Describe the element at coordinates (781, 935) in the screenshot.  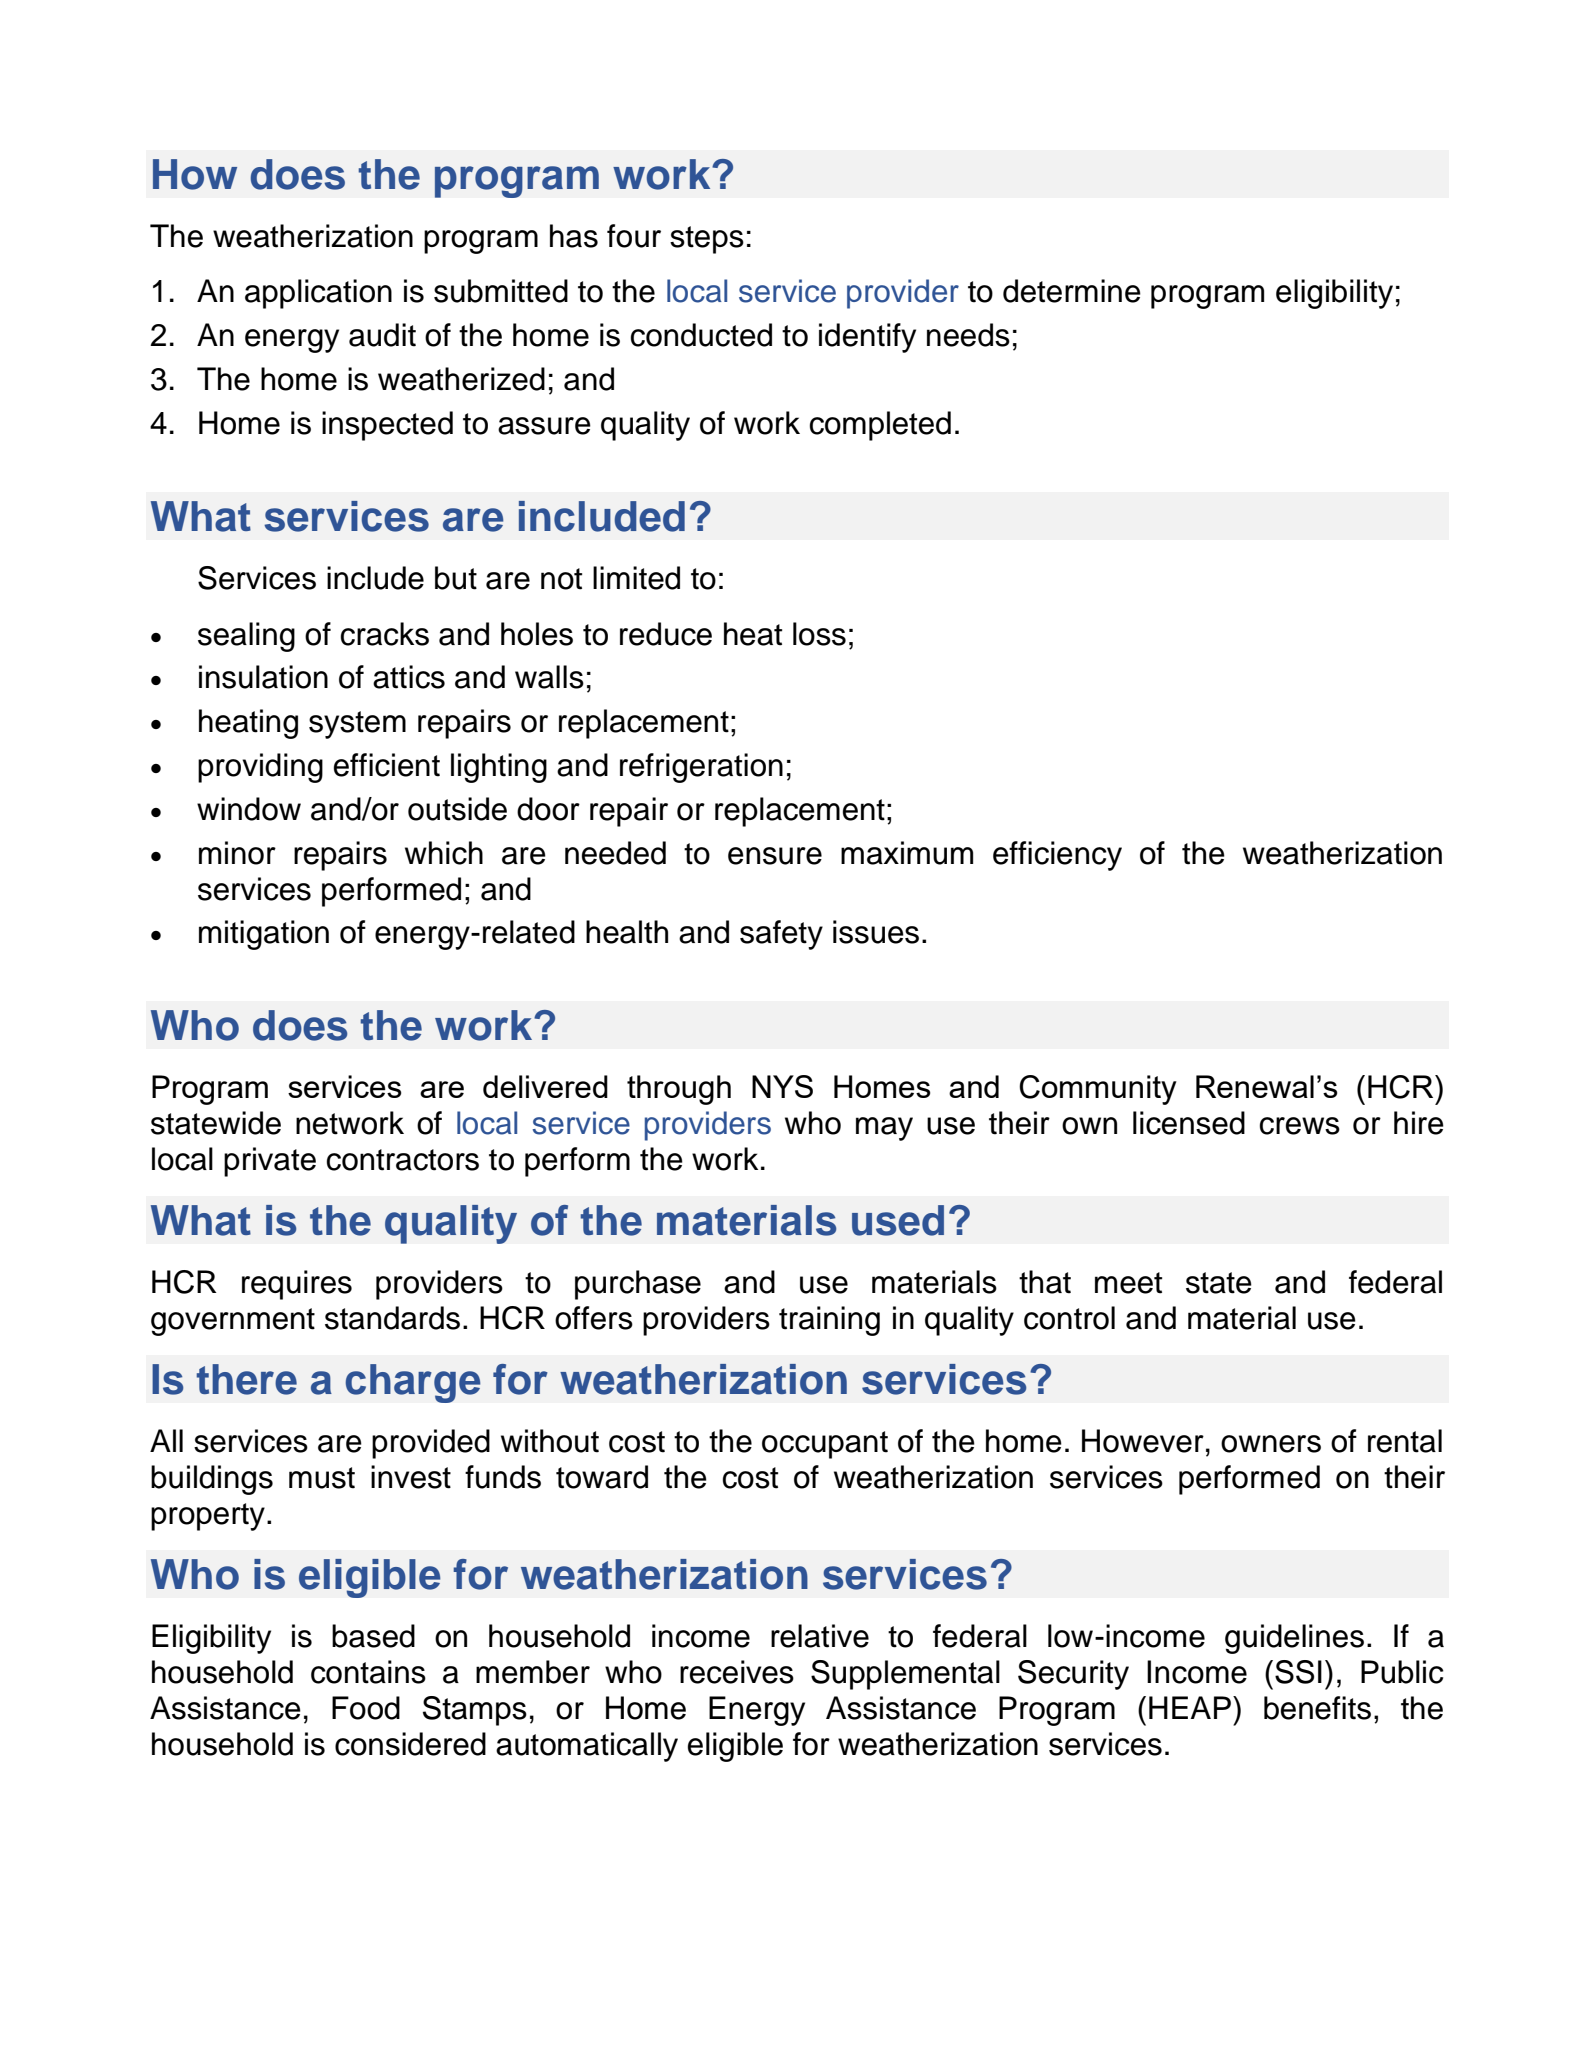
I see `safety` at that location.
